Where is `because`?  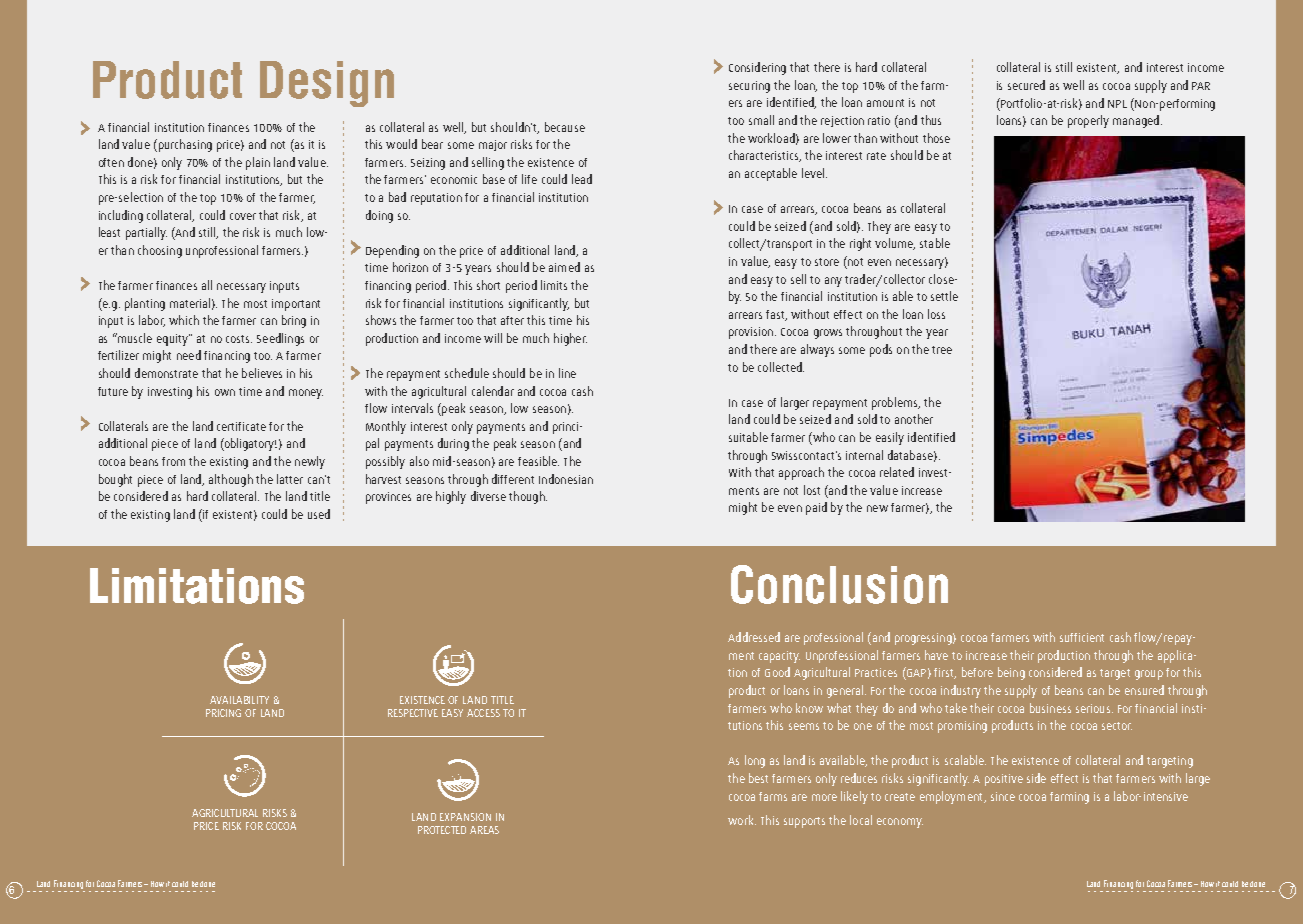 because is located at coordinates (565, 127).
